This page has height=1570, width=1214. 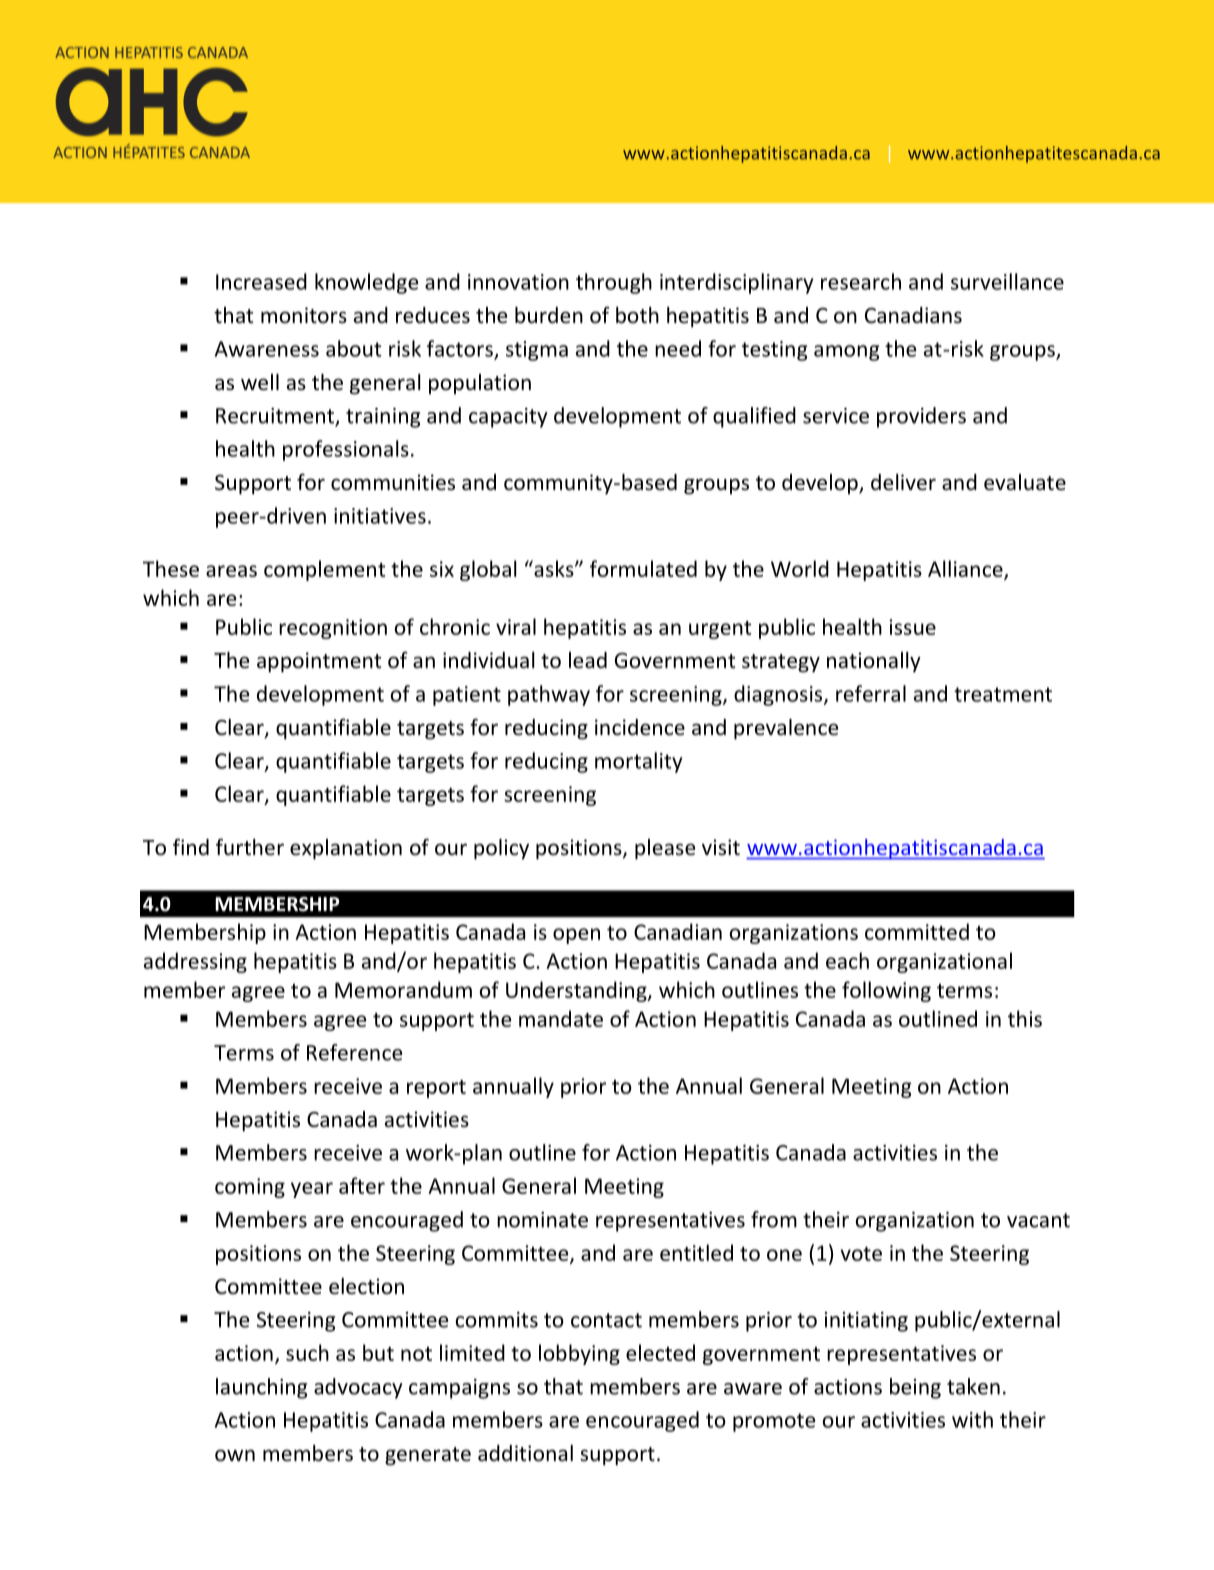 What do you see at coordinates (304, 315) in the page?
I see `monitors` at bounding box center [304, 315].
